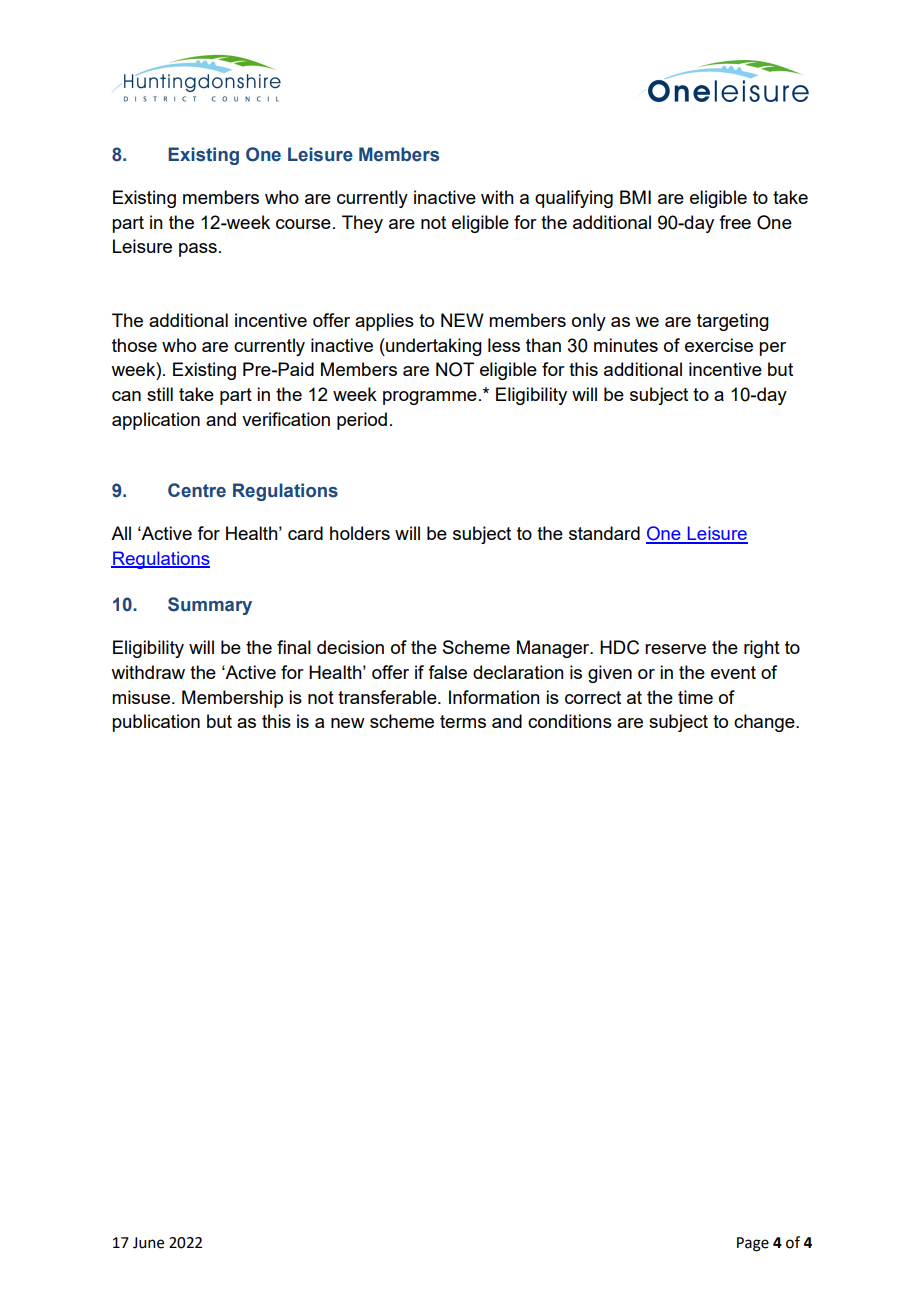 The height and width of the screenshot is (1308, 924). What do you see at coordinates (148, 1243) in the screenshot?
I see `June` at bounding box center [148, 1243].
